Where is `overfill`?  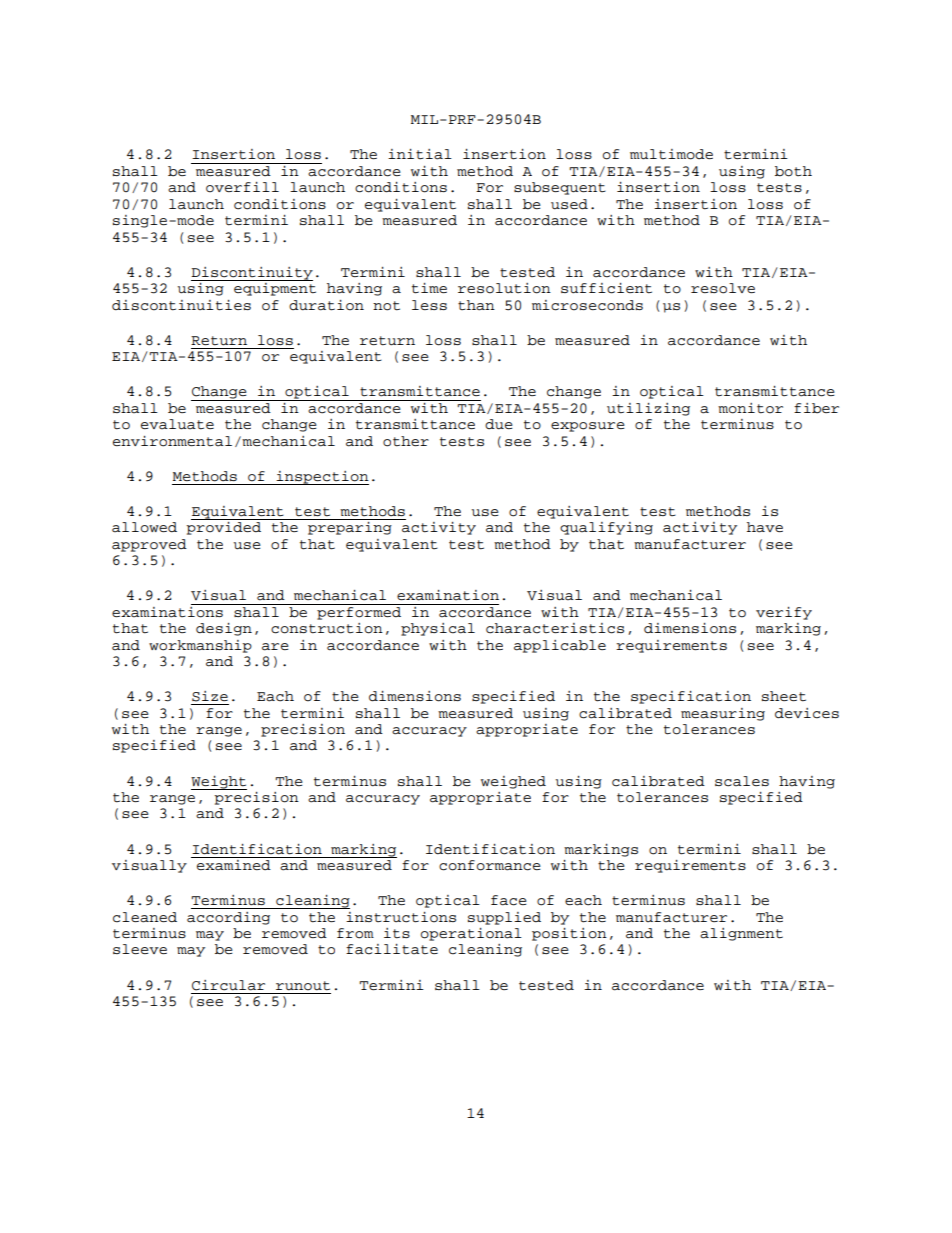 overfill is located at coordinates (242, 187).
